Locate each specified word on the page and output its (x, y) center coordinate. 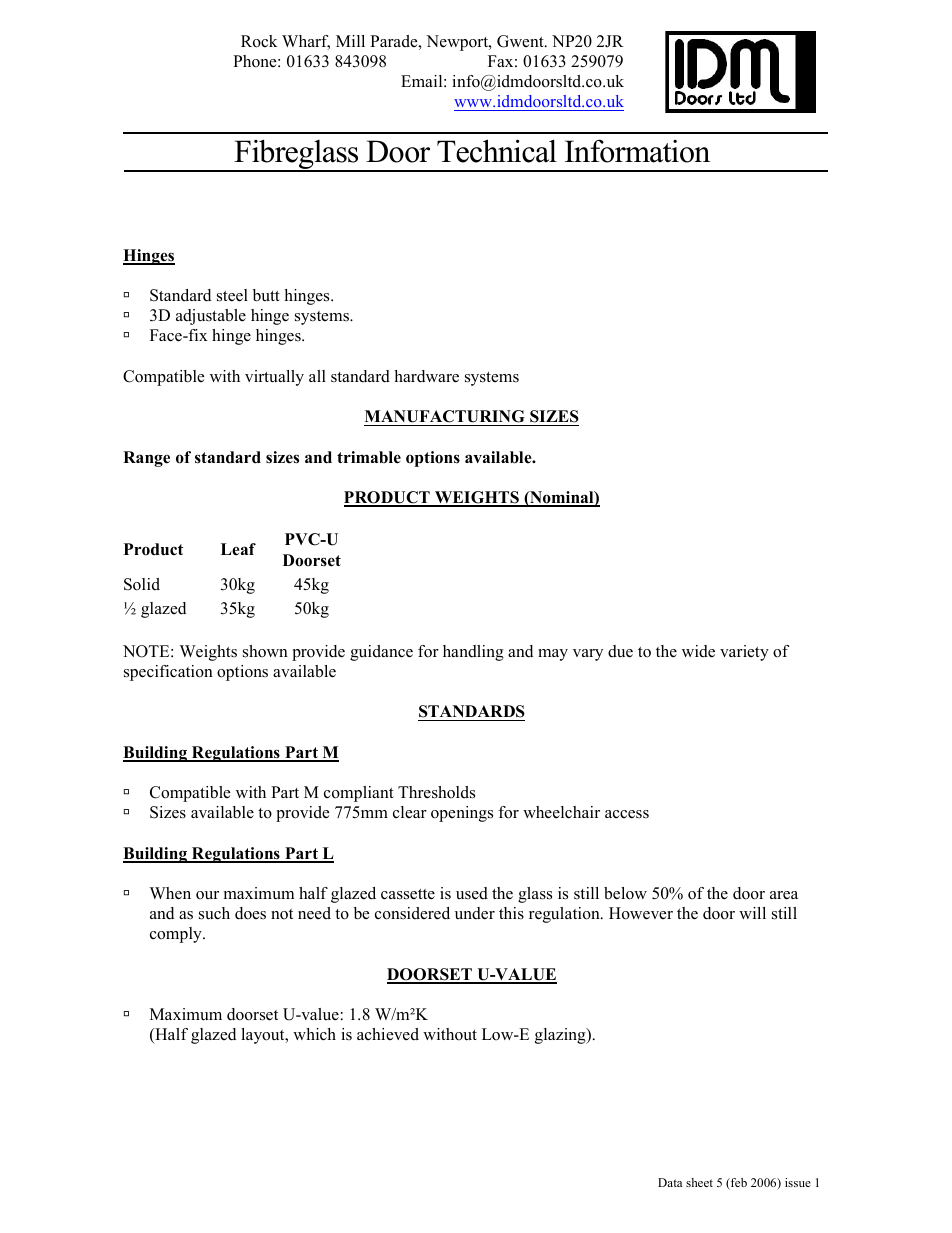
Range (146, 459)
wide (698, 651)
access (627, 814)
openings (462, 814)
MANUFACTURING (445, 418)
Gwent (521, 41)
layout (264, 1036)
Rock (259, 41)
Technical (497, 151)
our (207, 895)
